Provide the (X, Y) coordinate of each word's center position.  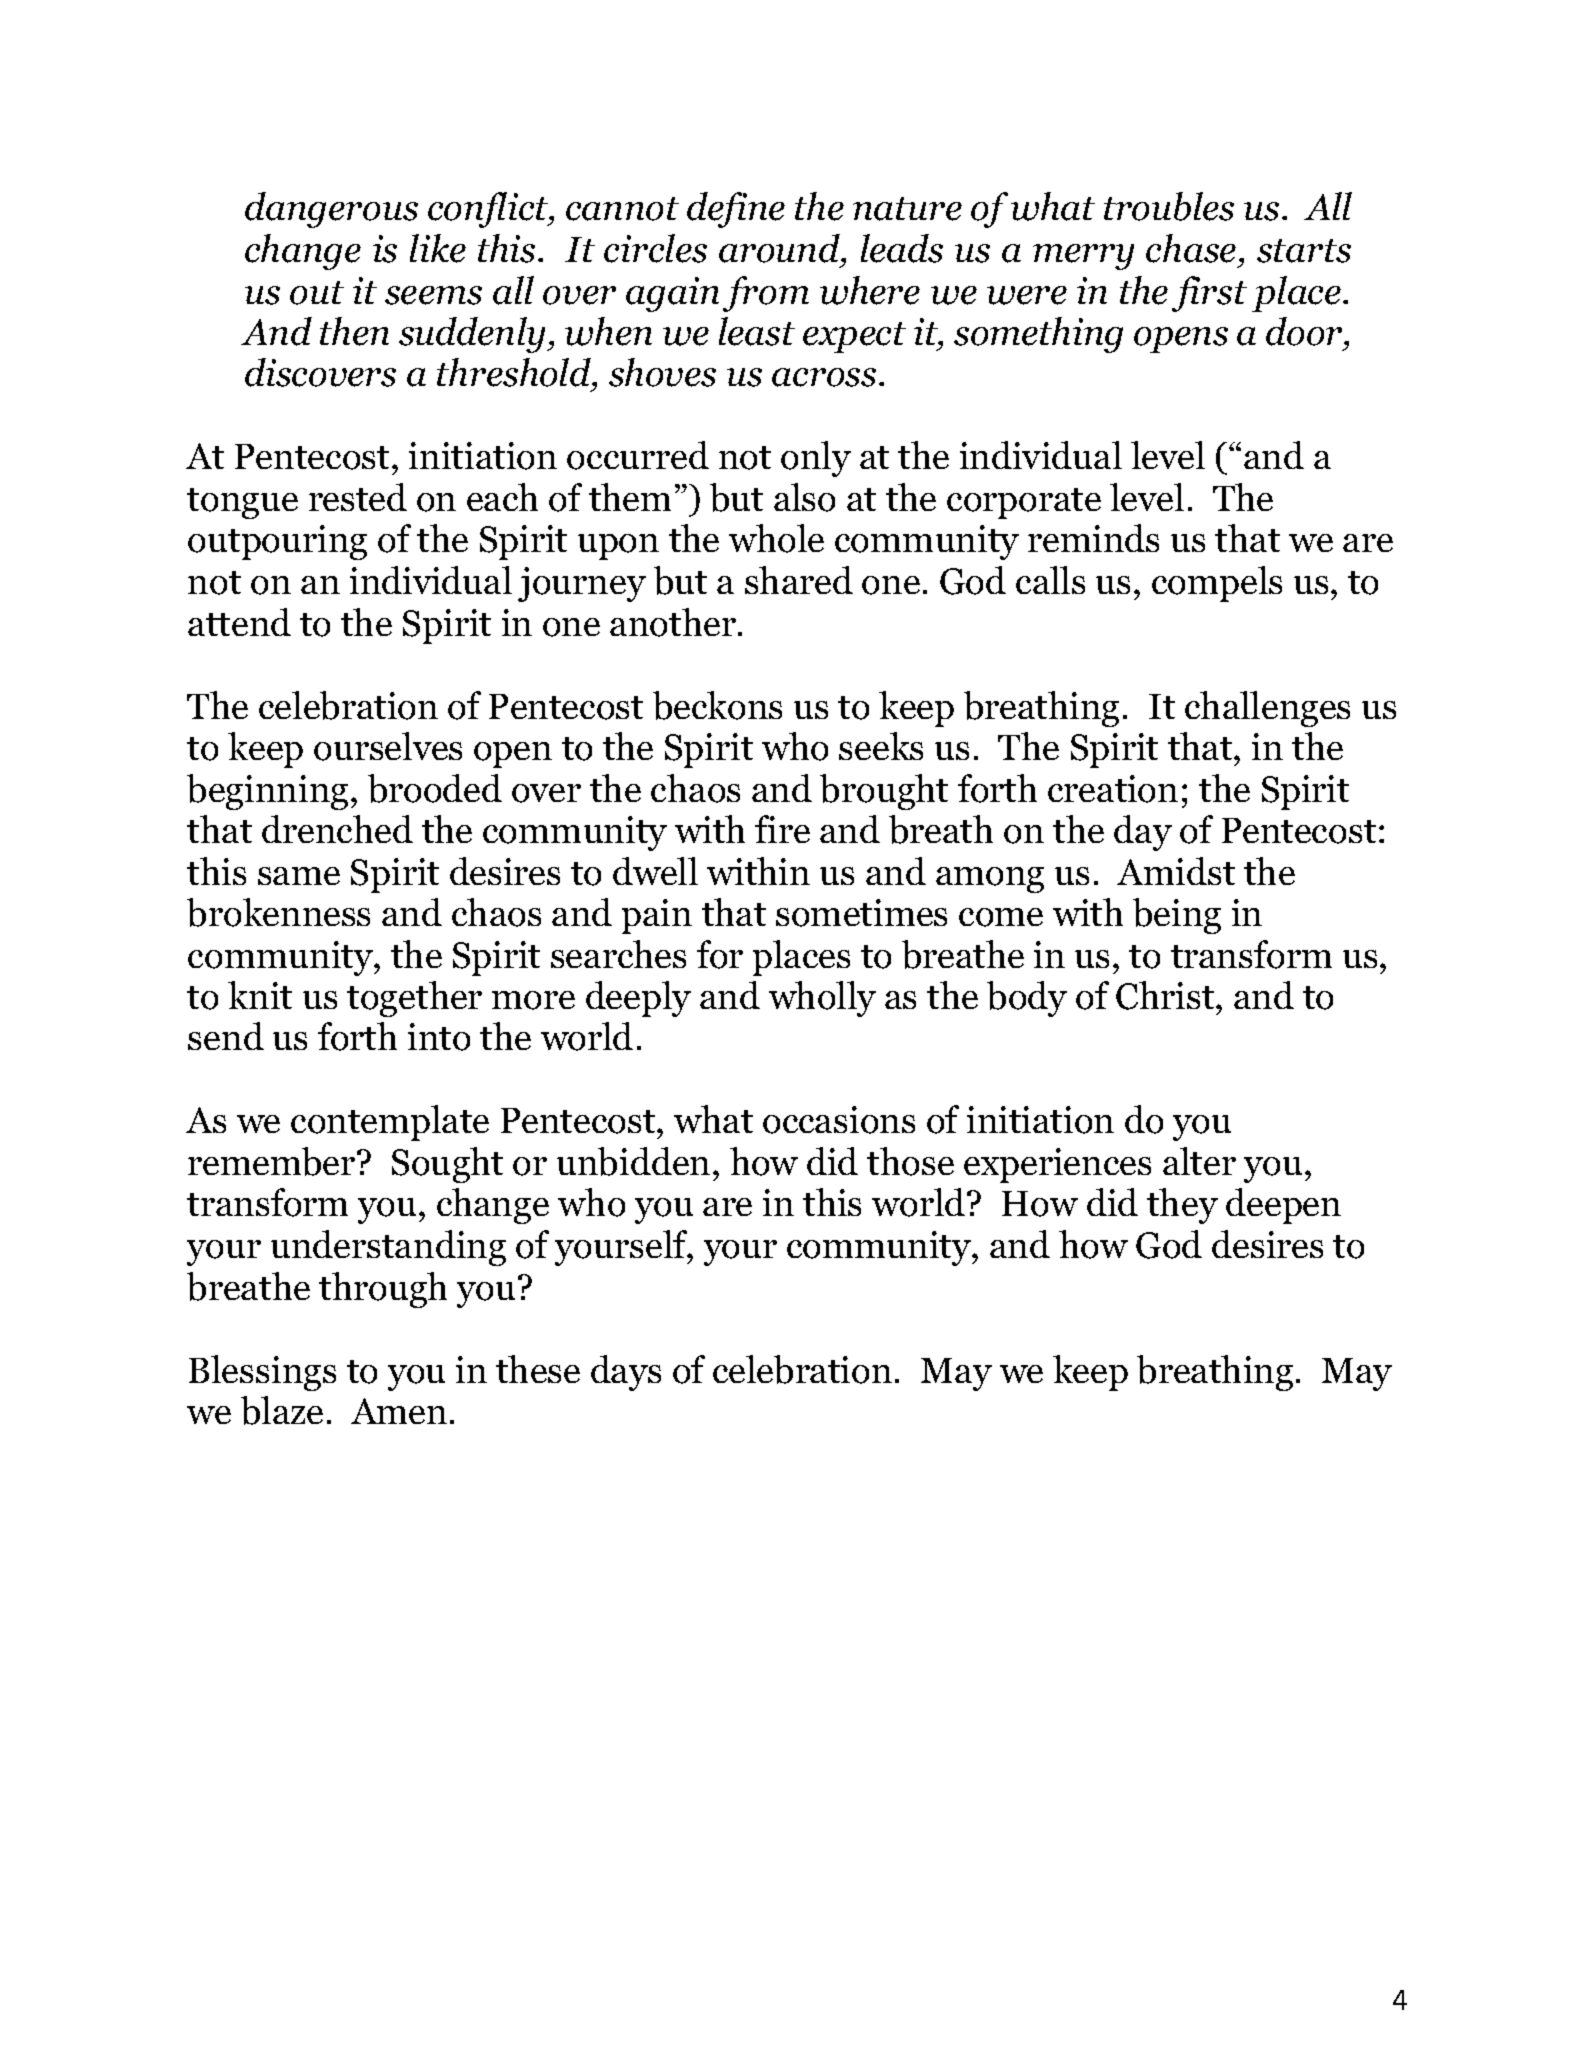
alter (1199, 1161)
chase (1191, 248)
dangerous (331, 210)
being (1177, 916)
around (780, 248)
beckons (717, 705)
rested (358, 497)
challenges (1267, 709)
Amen (399, 1411)
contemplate (390, 1123)
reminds (1093, 538)
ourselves (388, 746)
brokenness (278, 912)
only (816, 459)
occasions (839, 1120)
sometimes (861, 913)
